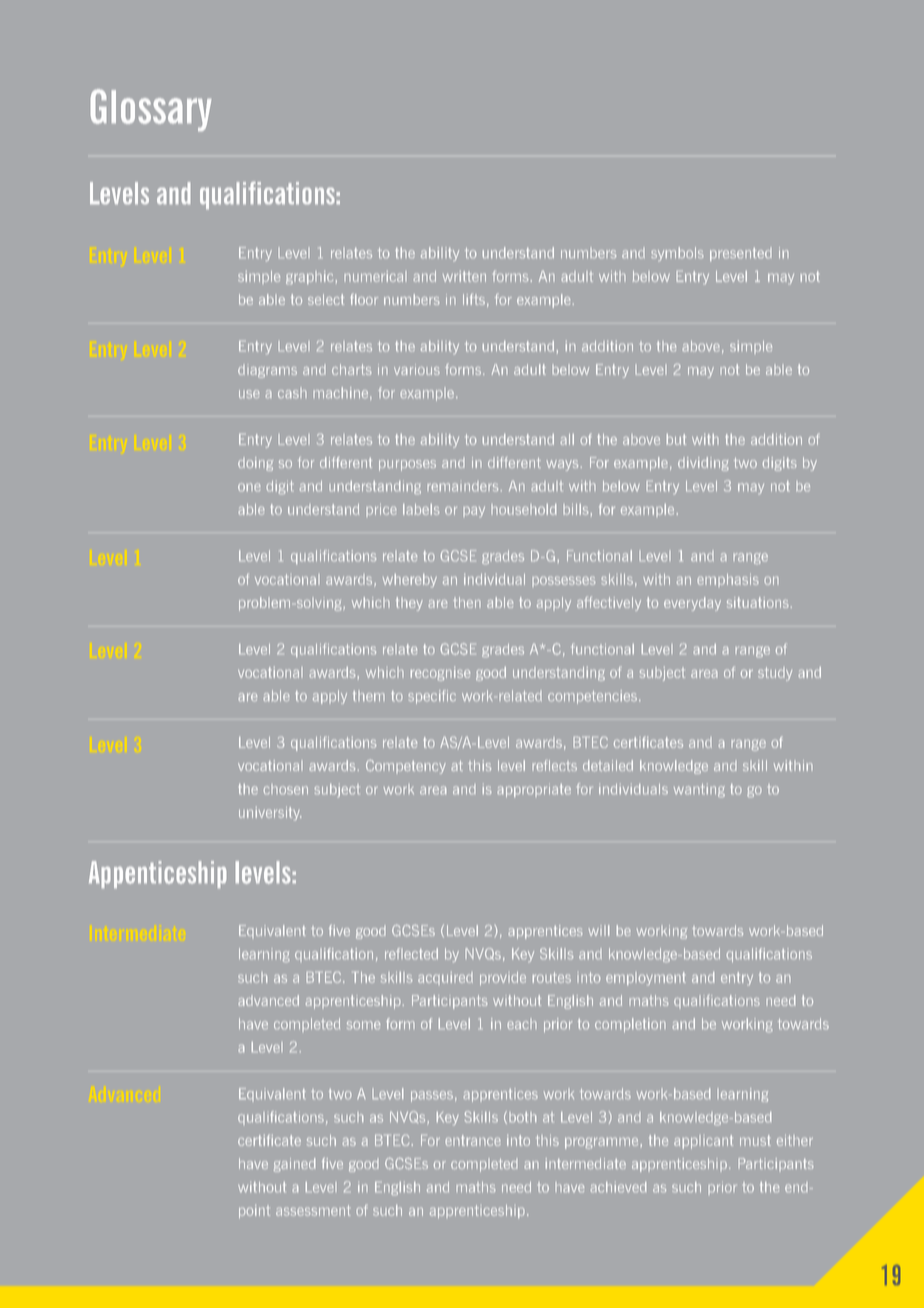 This screenshot has width=924, height=1308. I want to click on wanting, so click(699, 790).
